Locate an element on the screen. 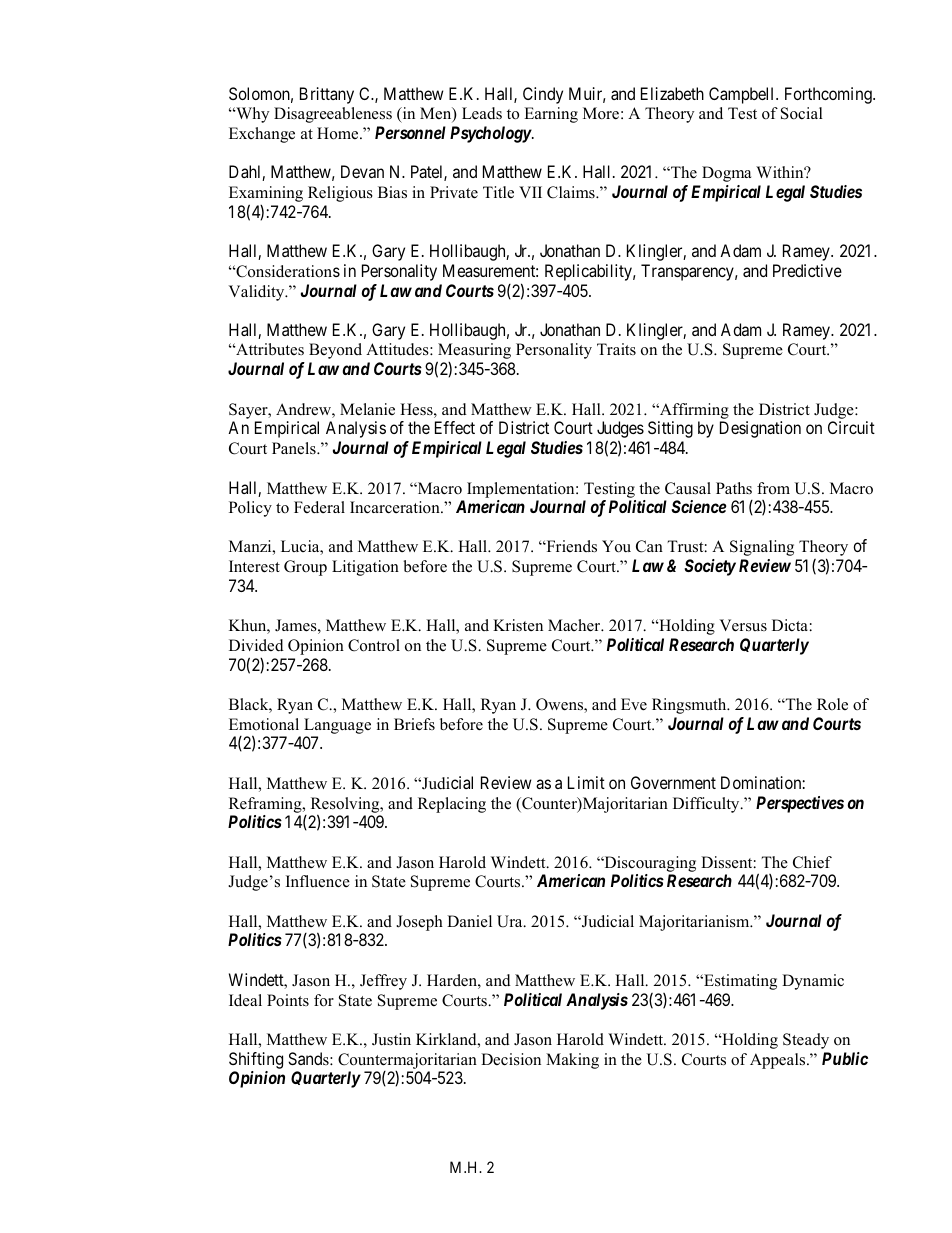  Points is located at coordinates (288, 1000).
